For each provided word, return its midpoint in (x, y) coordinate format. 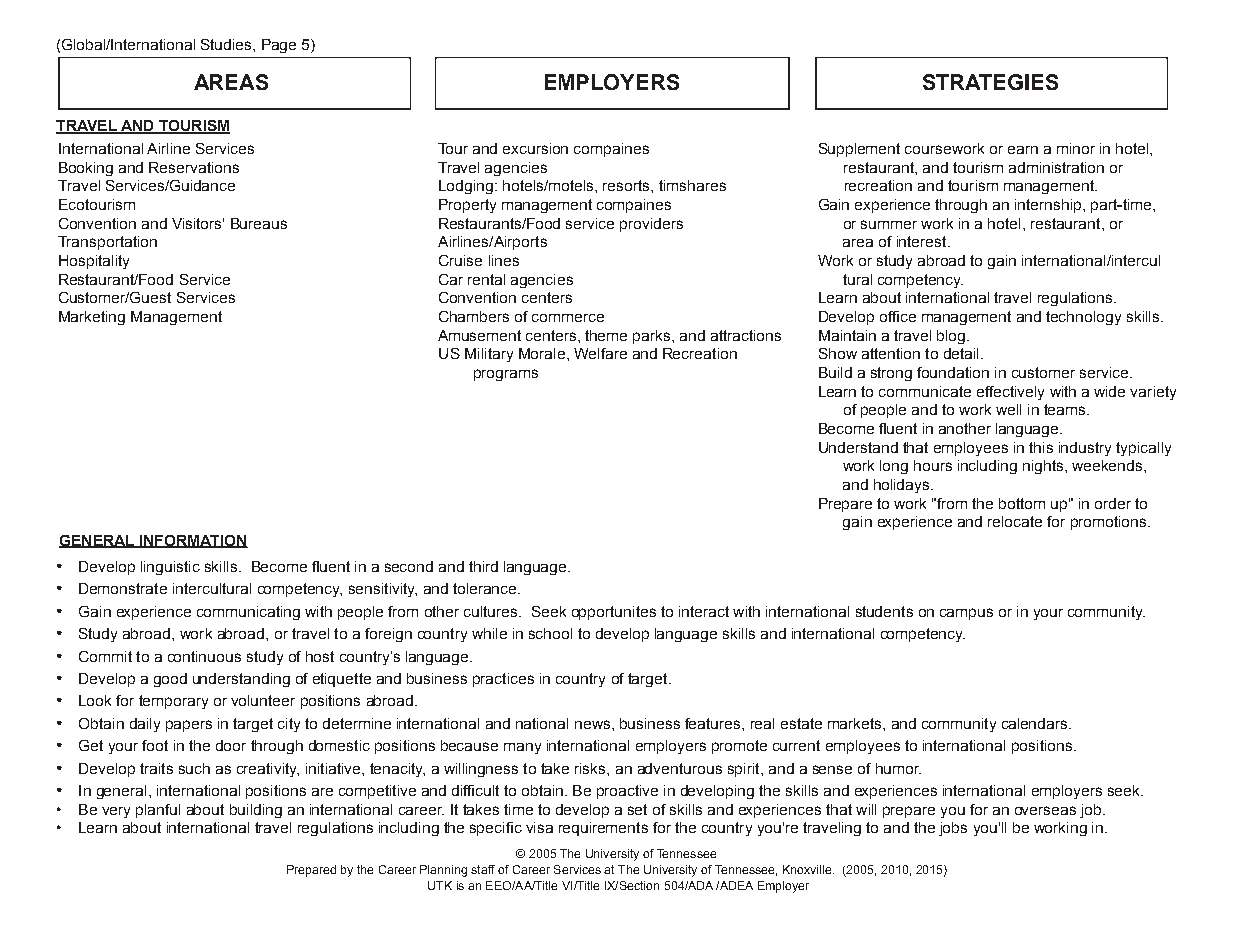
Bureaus (259, 223)
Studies (227, 44)
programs (506, 375)
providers (651, 225)
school (550, 633)
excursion (535, 148)
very (116, 812)
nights (1044, 467)
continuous (204, 656)
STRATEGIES (990, 82)
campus (966, 614)
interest (923, 241)
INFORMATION (193, 541)
